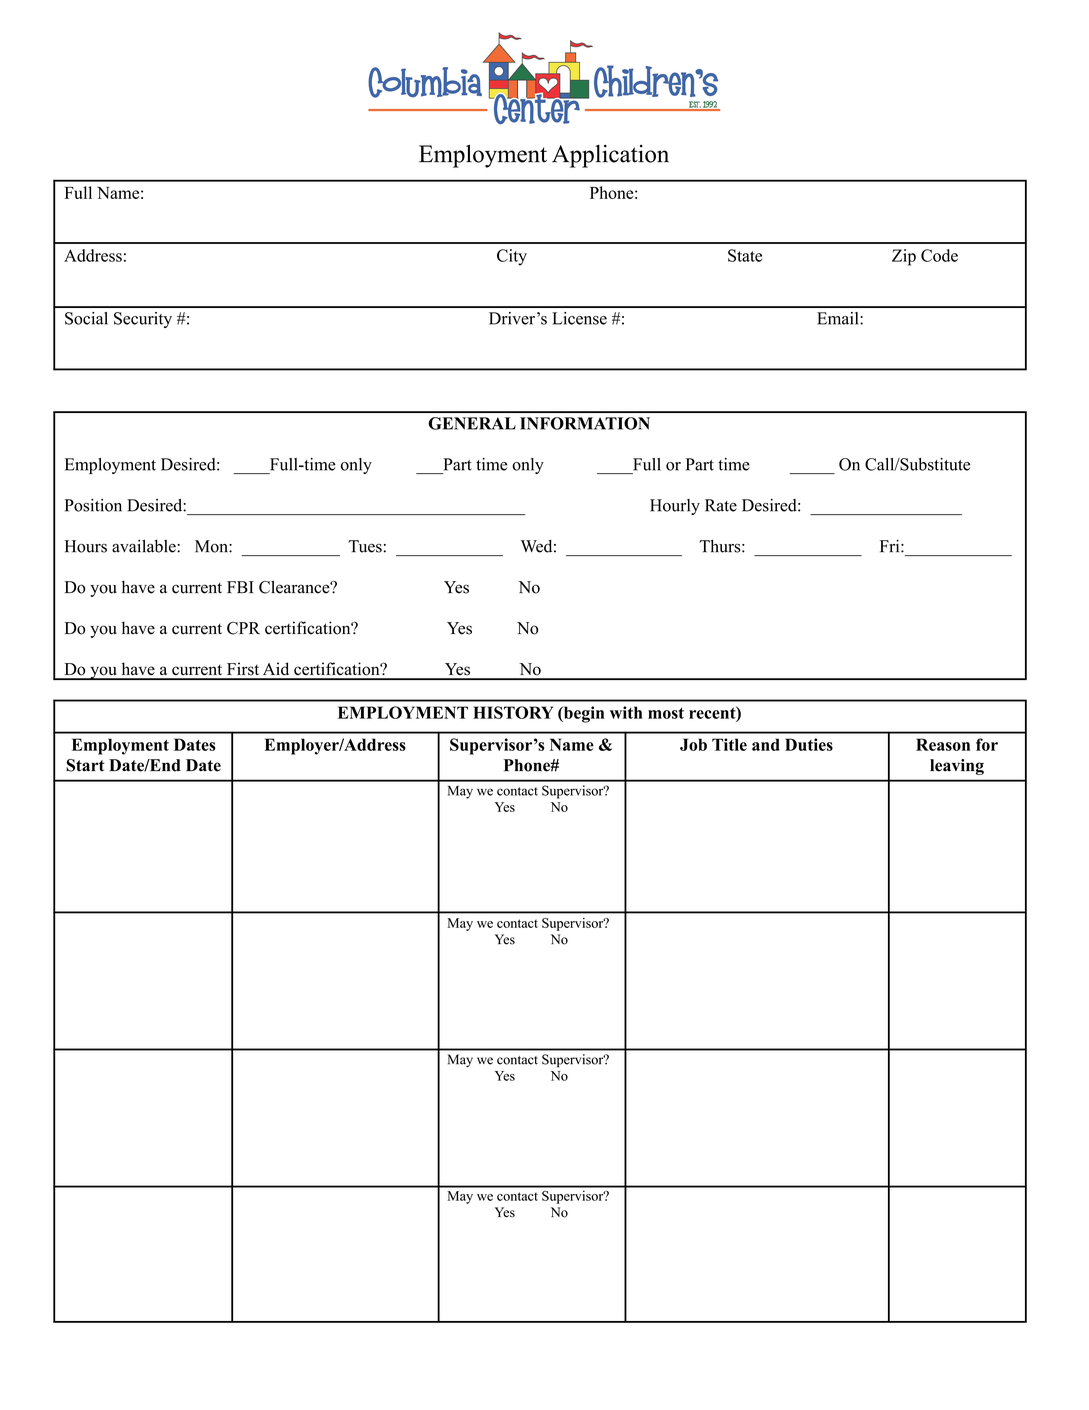 Image resolution: width=1089 pixels, height=1410 pixels. I want to click on Application, so click(610, 156).
